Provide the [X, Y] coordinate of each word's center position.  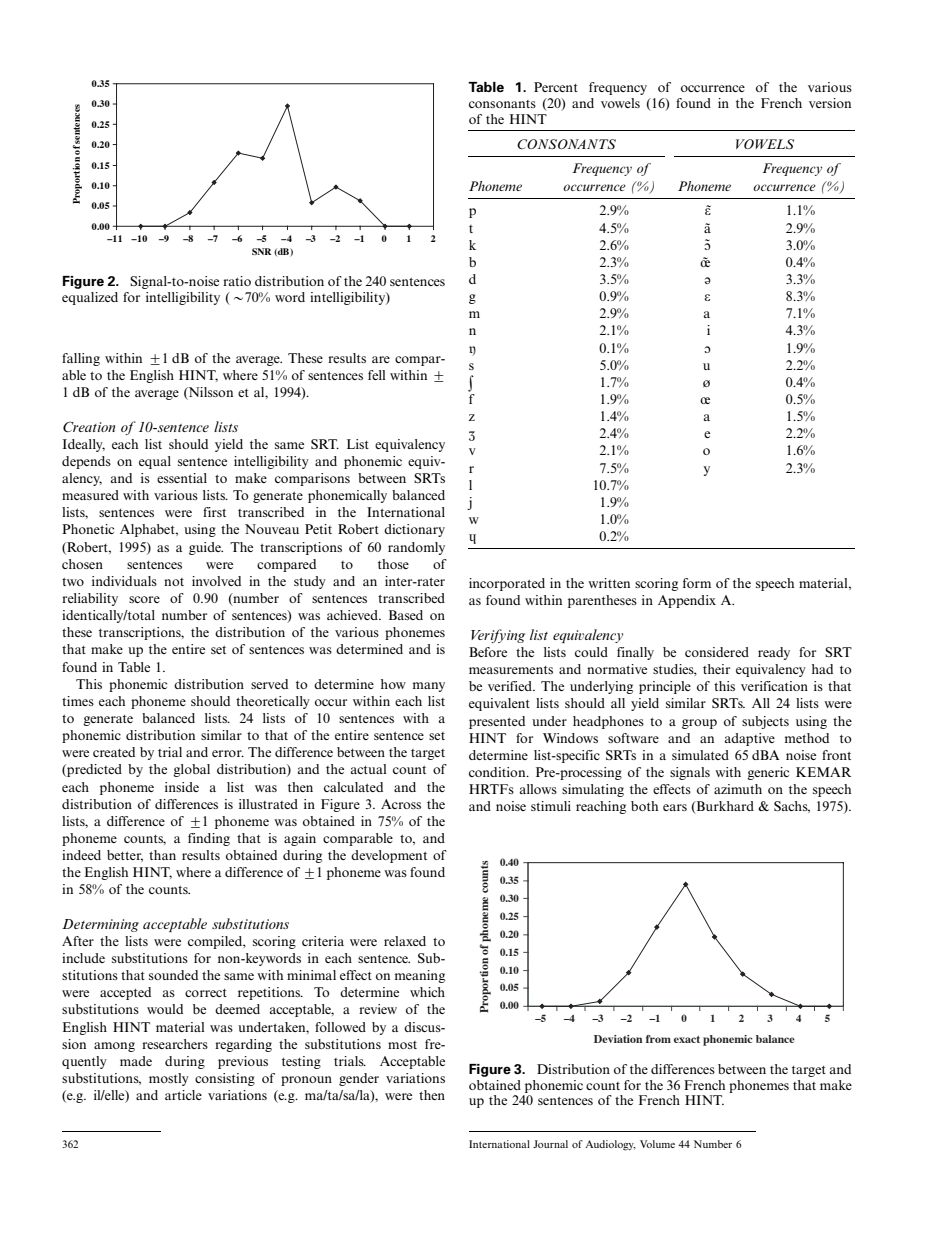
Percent [556, 87]
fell [376, 375]
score [144, 599]
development [389, 856]
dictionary [414, 530]
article [183, 1095]
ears [675, 807]
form [697, 583]
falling [81, 359]
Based [406, 615]
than [162, 855]
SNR [261, 251]
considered [717, 652]
